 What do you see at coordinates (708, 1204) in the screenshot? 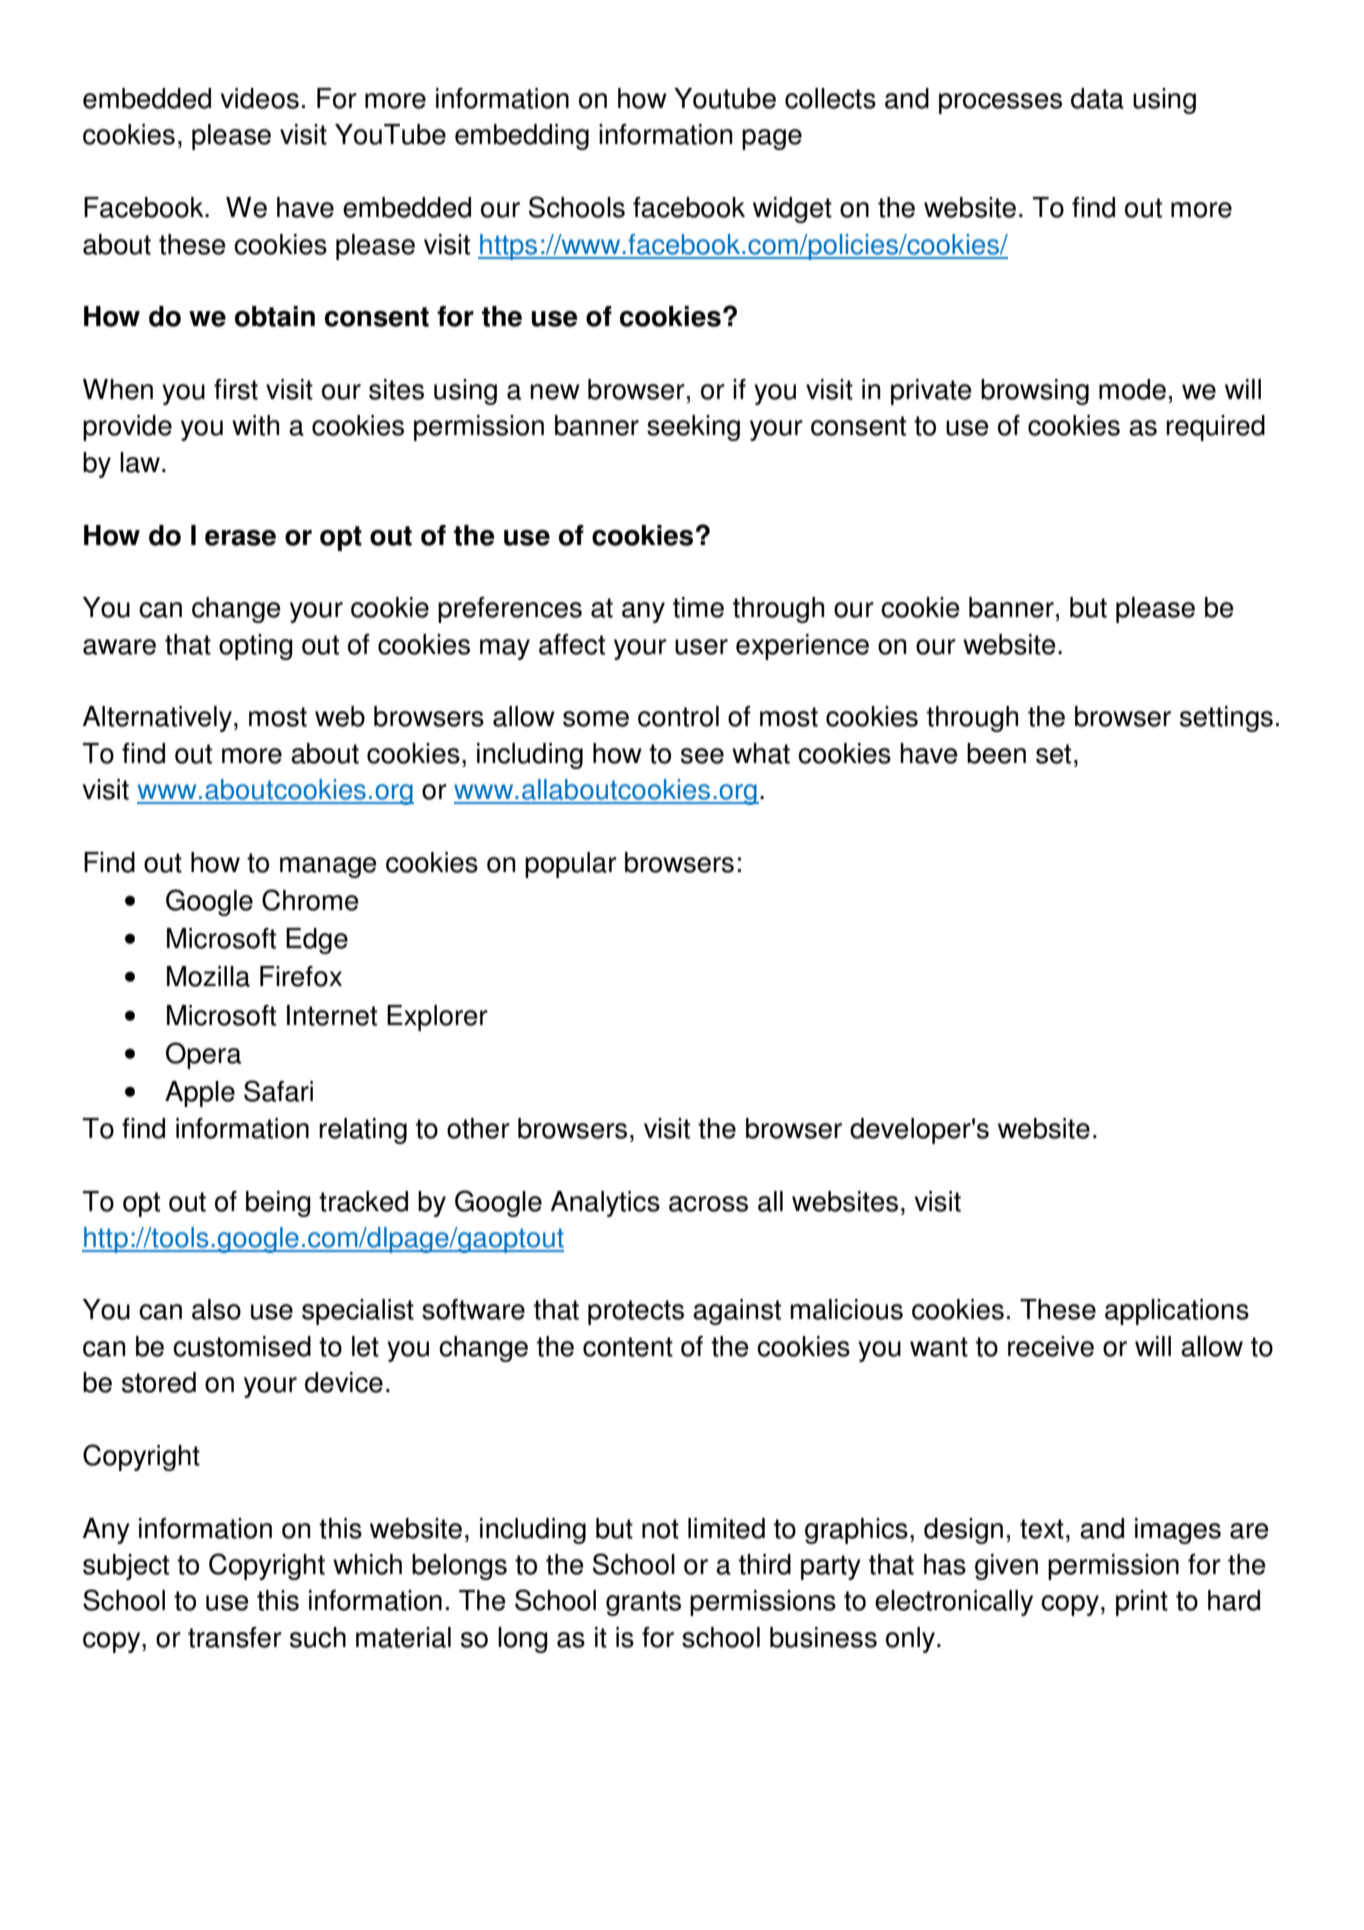
I see `across` at bounding box center [708, 1204].
